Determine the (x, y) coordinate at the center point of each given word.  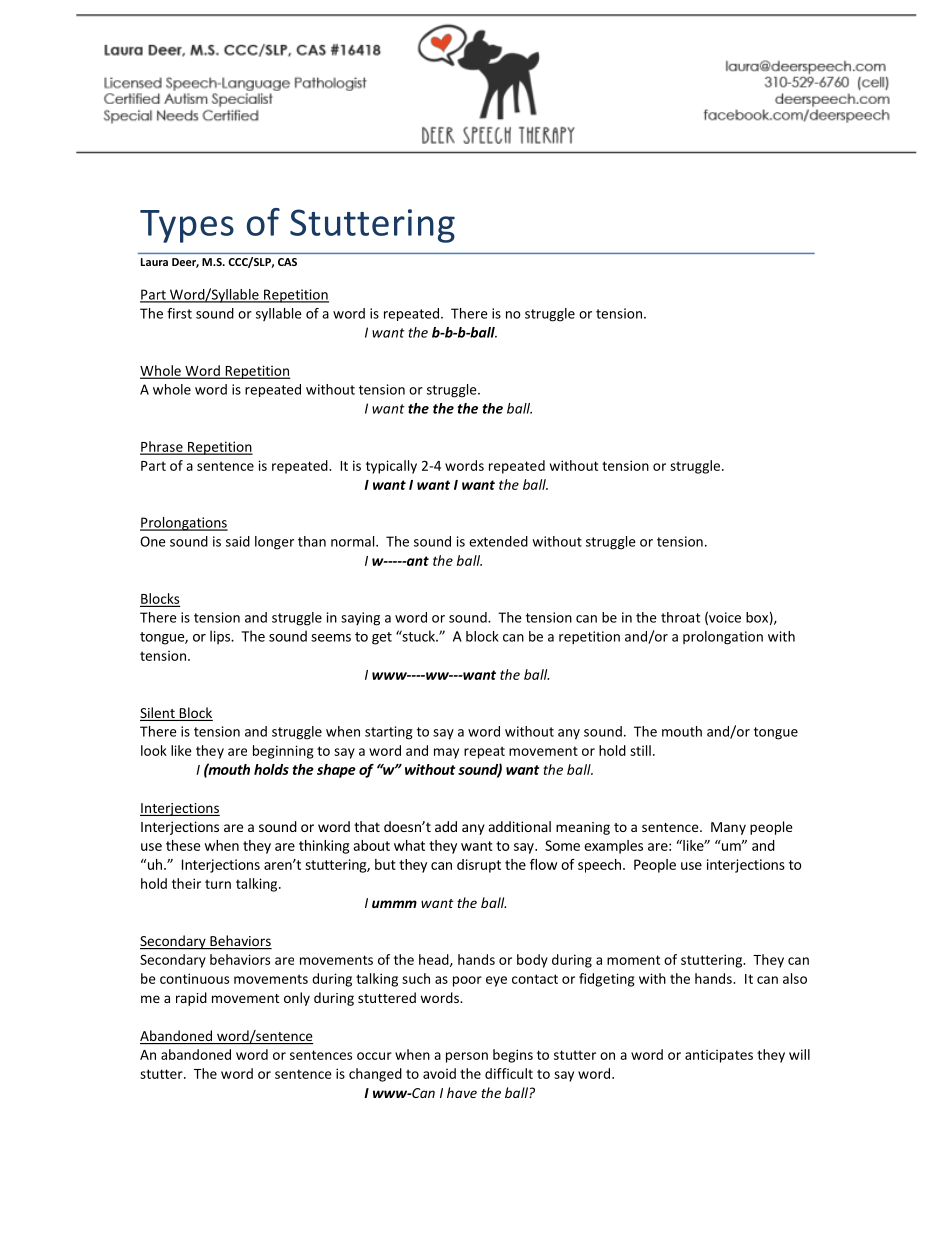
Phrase (162, 447)
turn (218, 884)
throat (680, 617)
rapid (191, 999)
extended (498, 541)
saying (360, 619)
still (640, 750)
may (446, 753)
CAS (287, 262)
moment (633, 960)
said (238, 541)
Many (728, 828)
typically (391, 467)
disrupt (479, 866)
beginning (283, 752)
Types (187, 226)
